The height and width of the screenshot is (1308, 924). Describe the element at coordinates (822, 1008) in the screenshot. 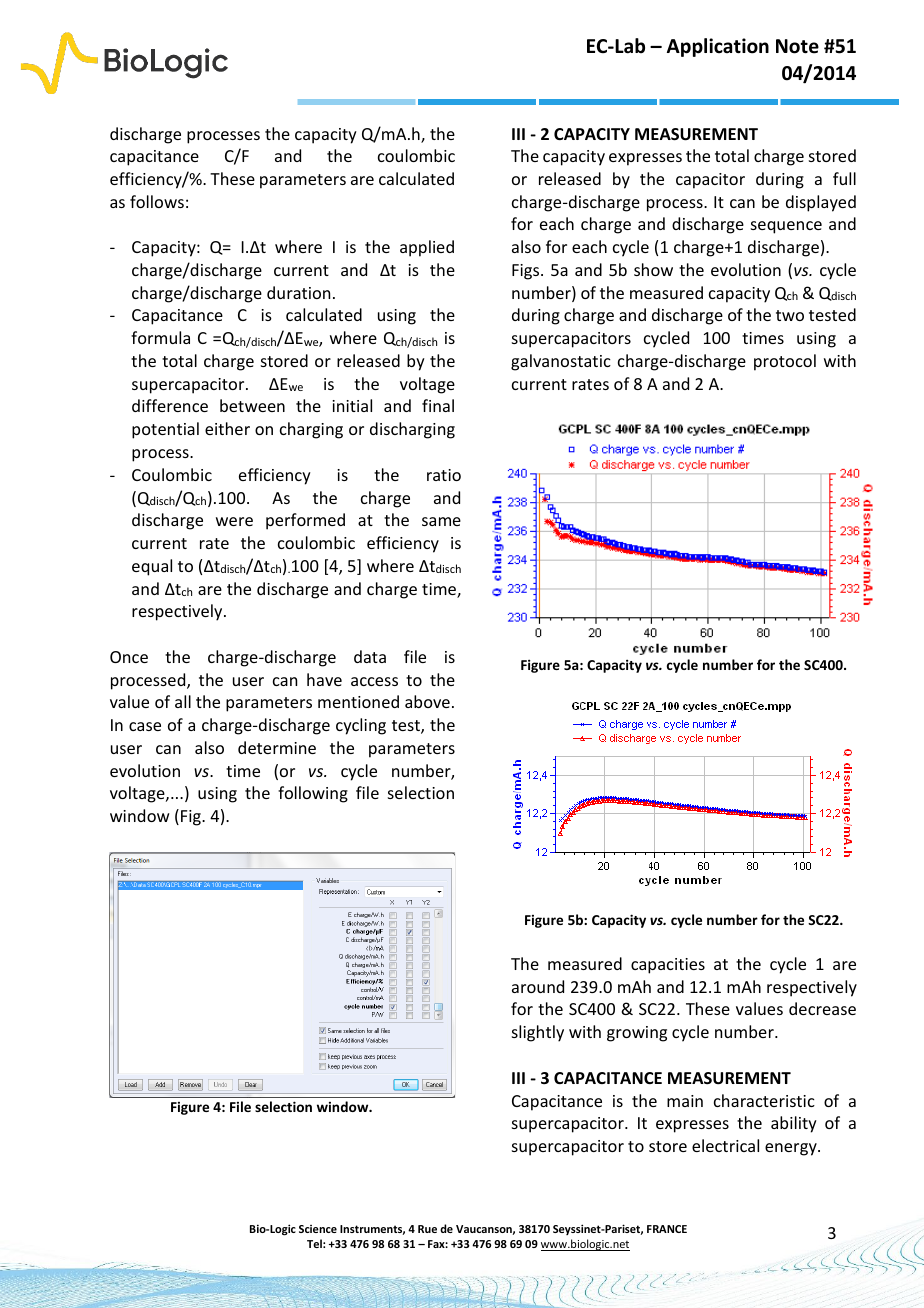

I see `decrease` at that location.
